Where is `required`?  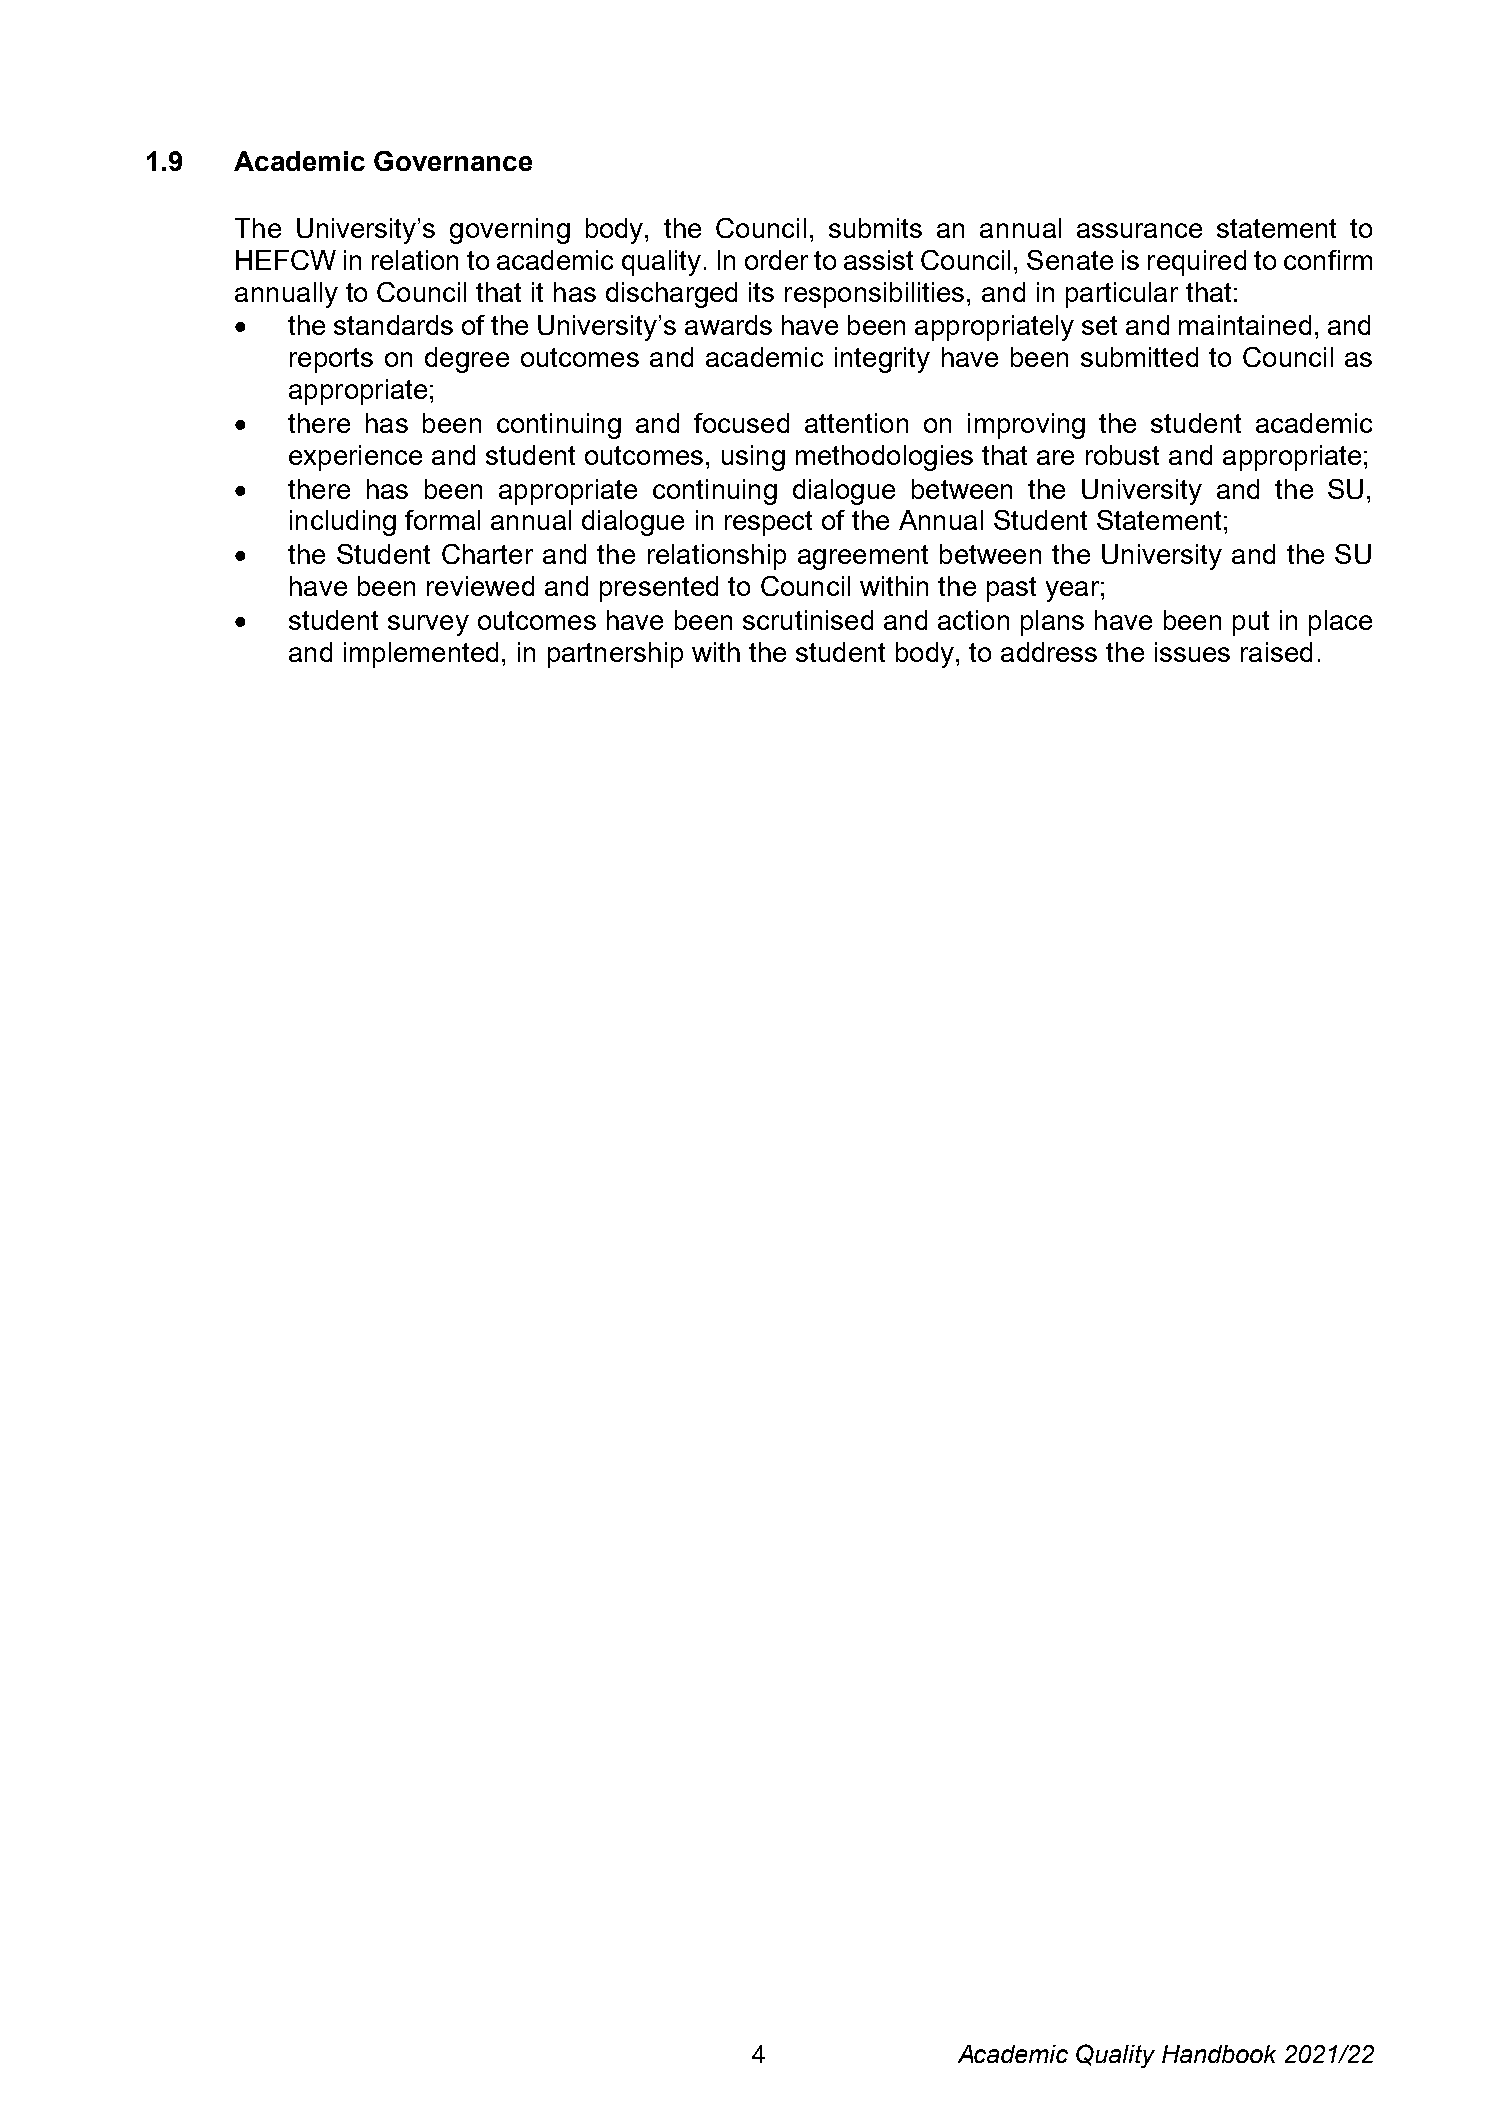 required is located at coordinates (1197, 263).
